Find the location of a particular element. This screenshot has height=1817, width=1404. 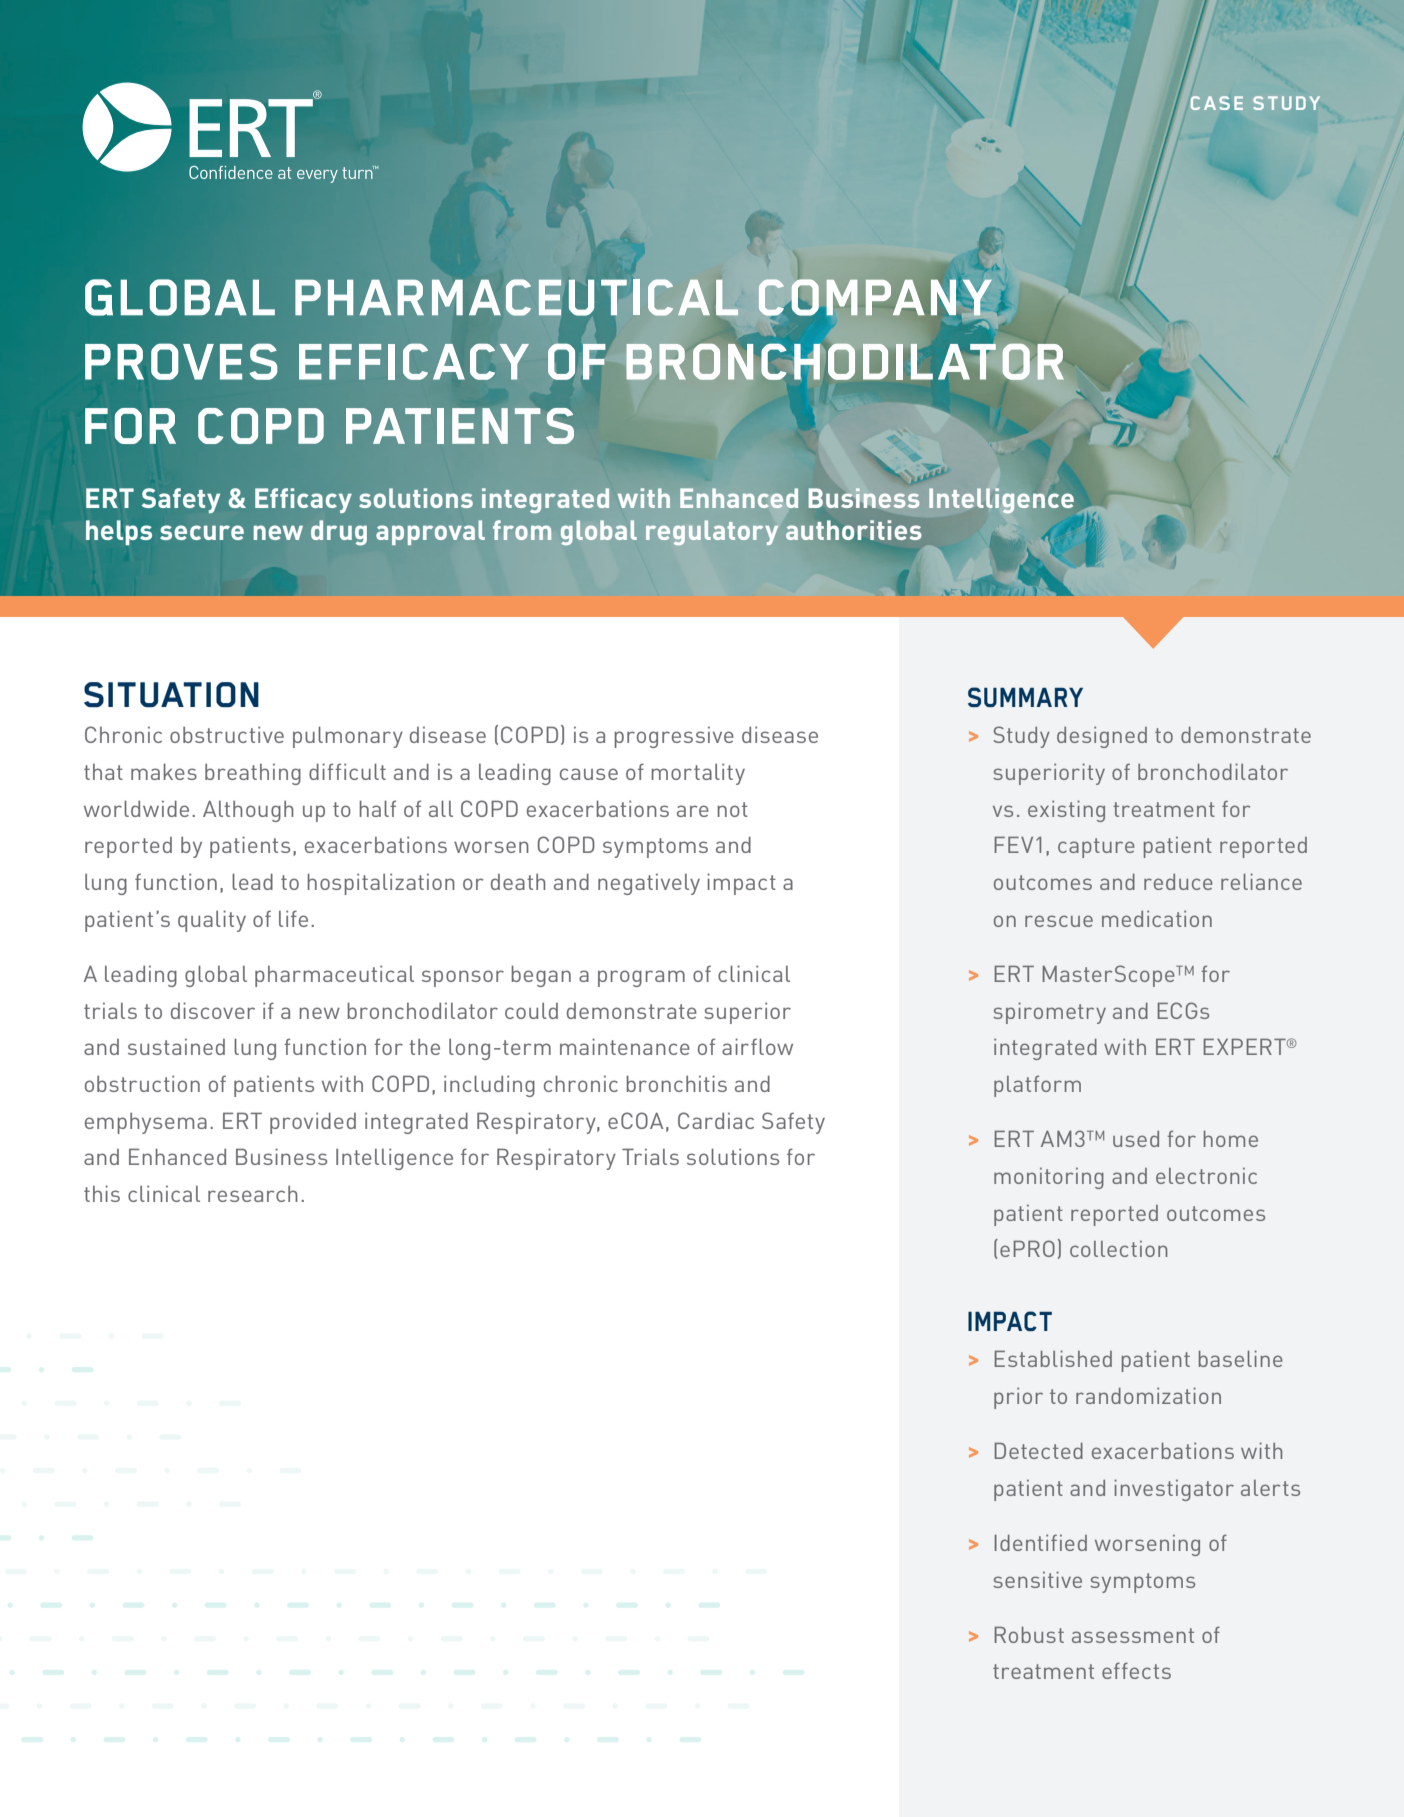

quality is located at coordinates (212, 921).
